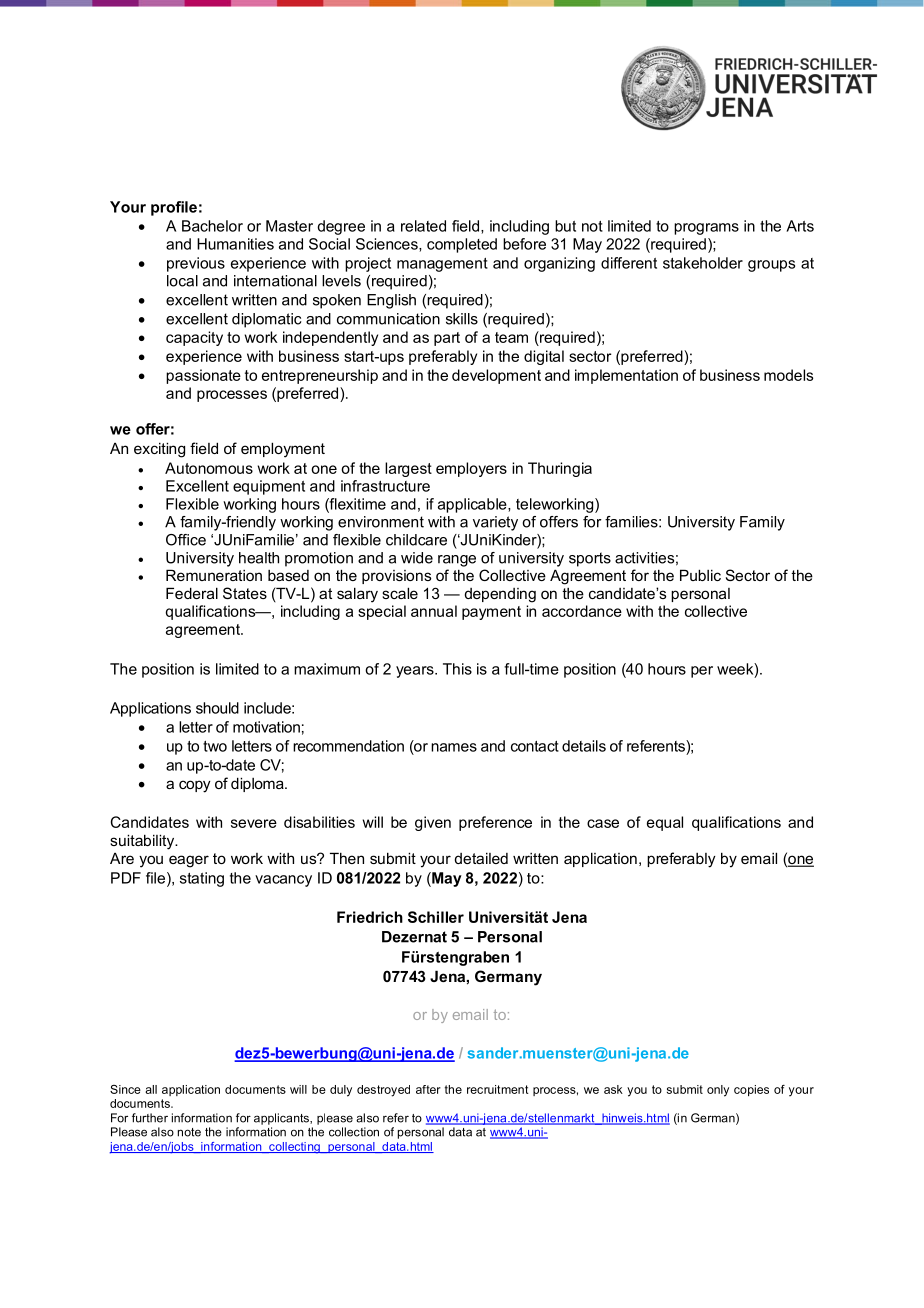 The width and height of the document is (924, 1308). What do you see at coordinates (192, 593) in the document?
I see `Federal` at bounding box center [192, 593].
